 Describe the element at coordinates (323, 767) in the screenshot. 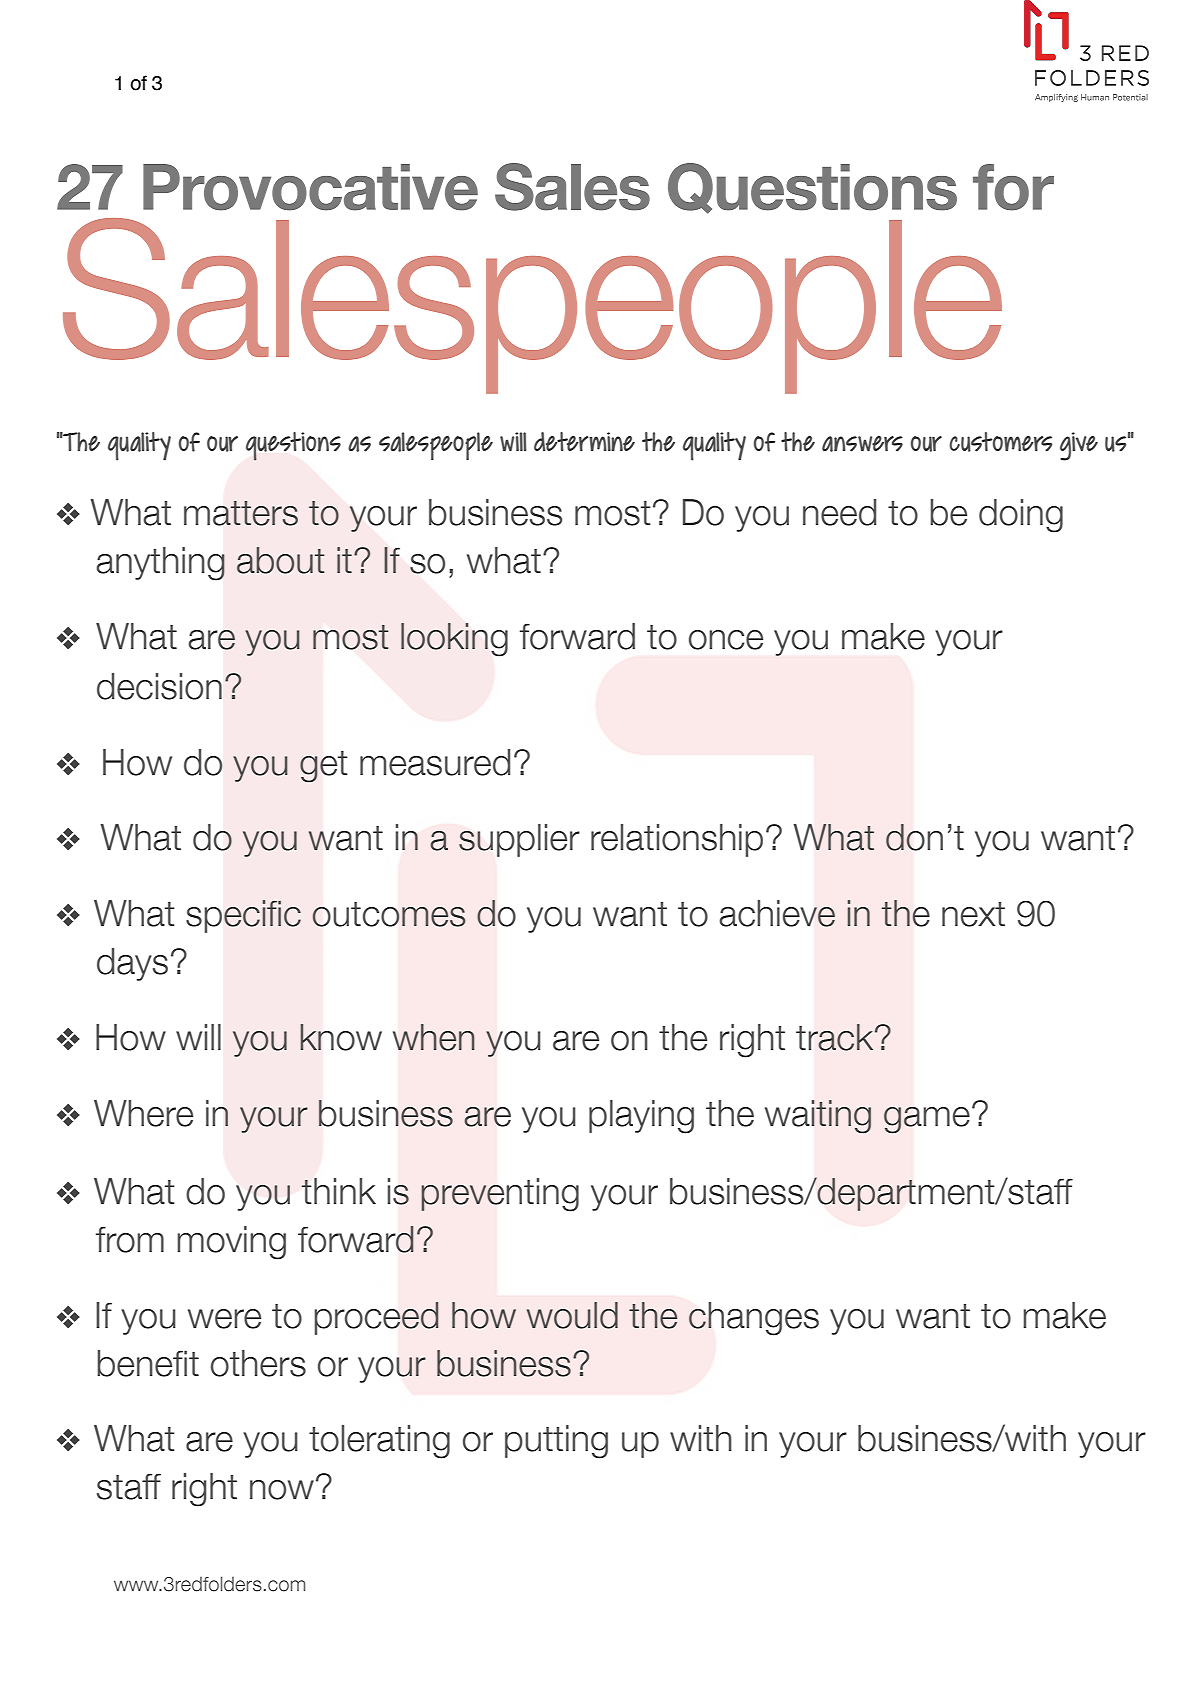

I see `get` at that location.
